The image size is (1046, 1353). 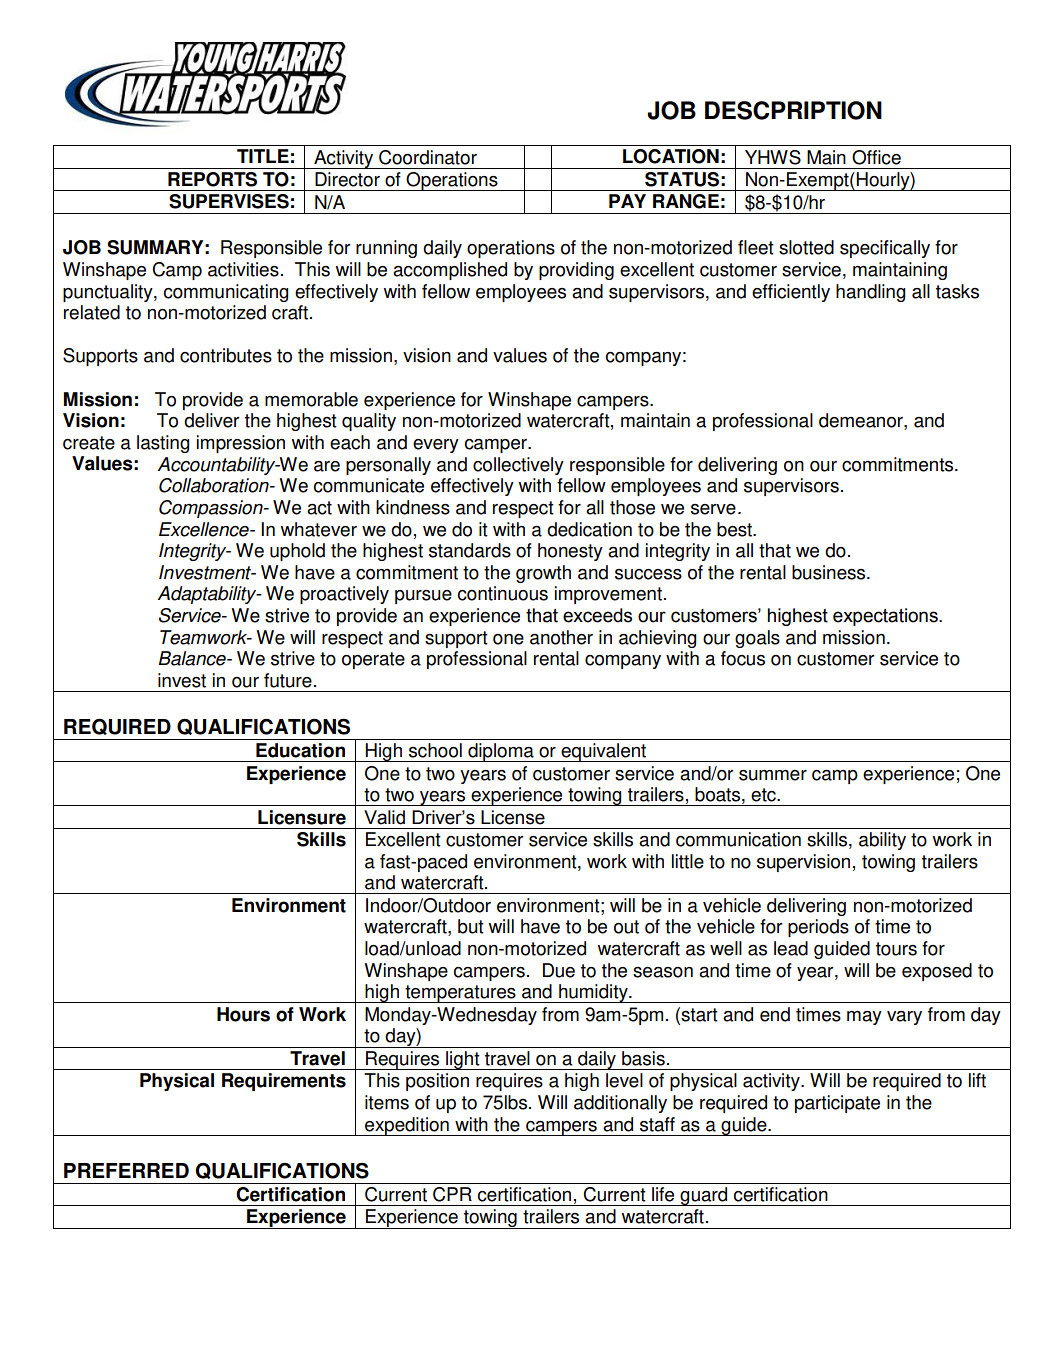 What do you see at coordinates (885, 249) in the document?
I see `specifically` at bounding box center [885, 249].
